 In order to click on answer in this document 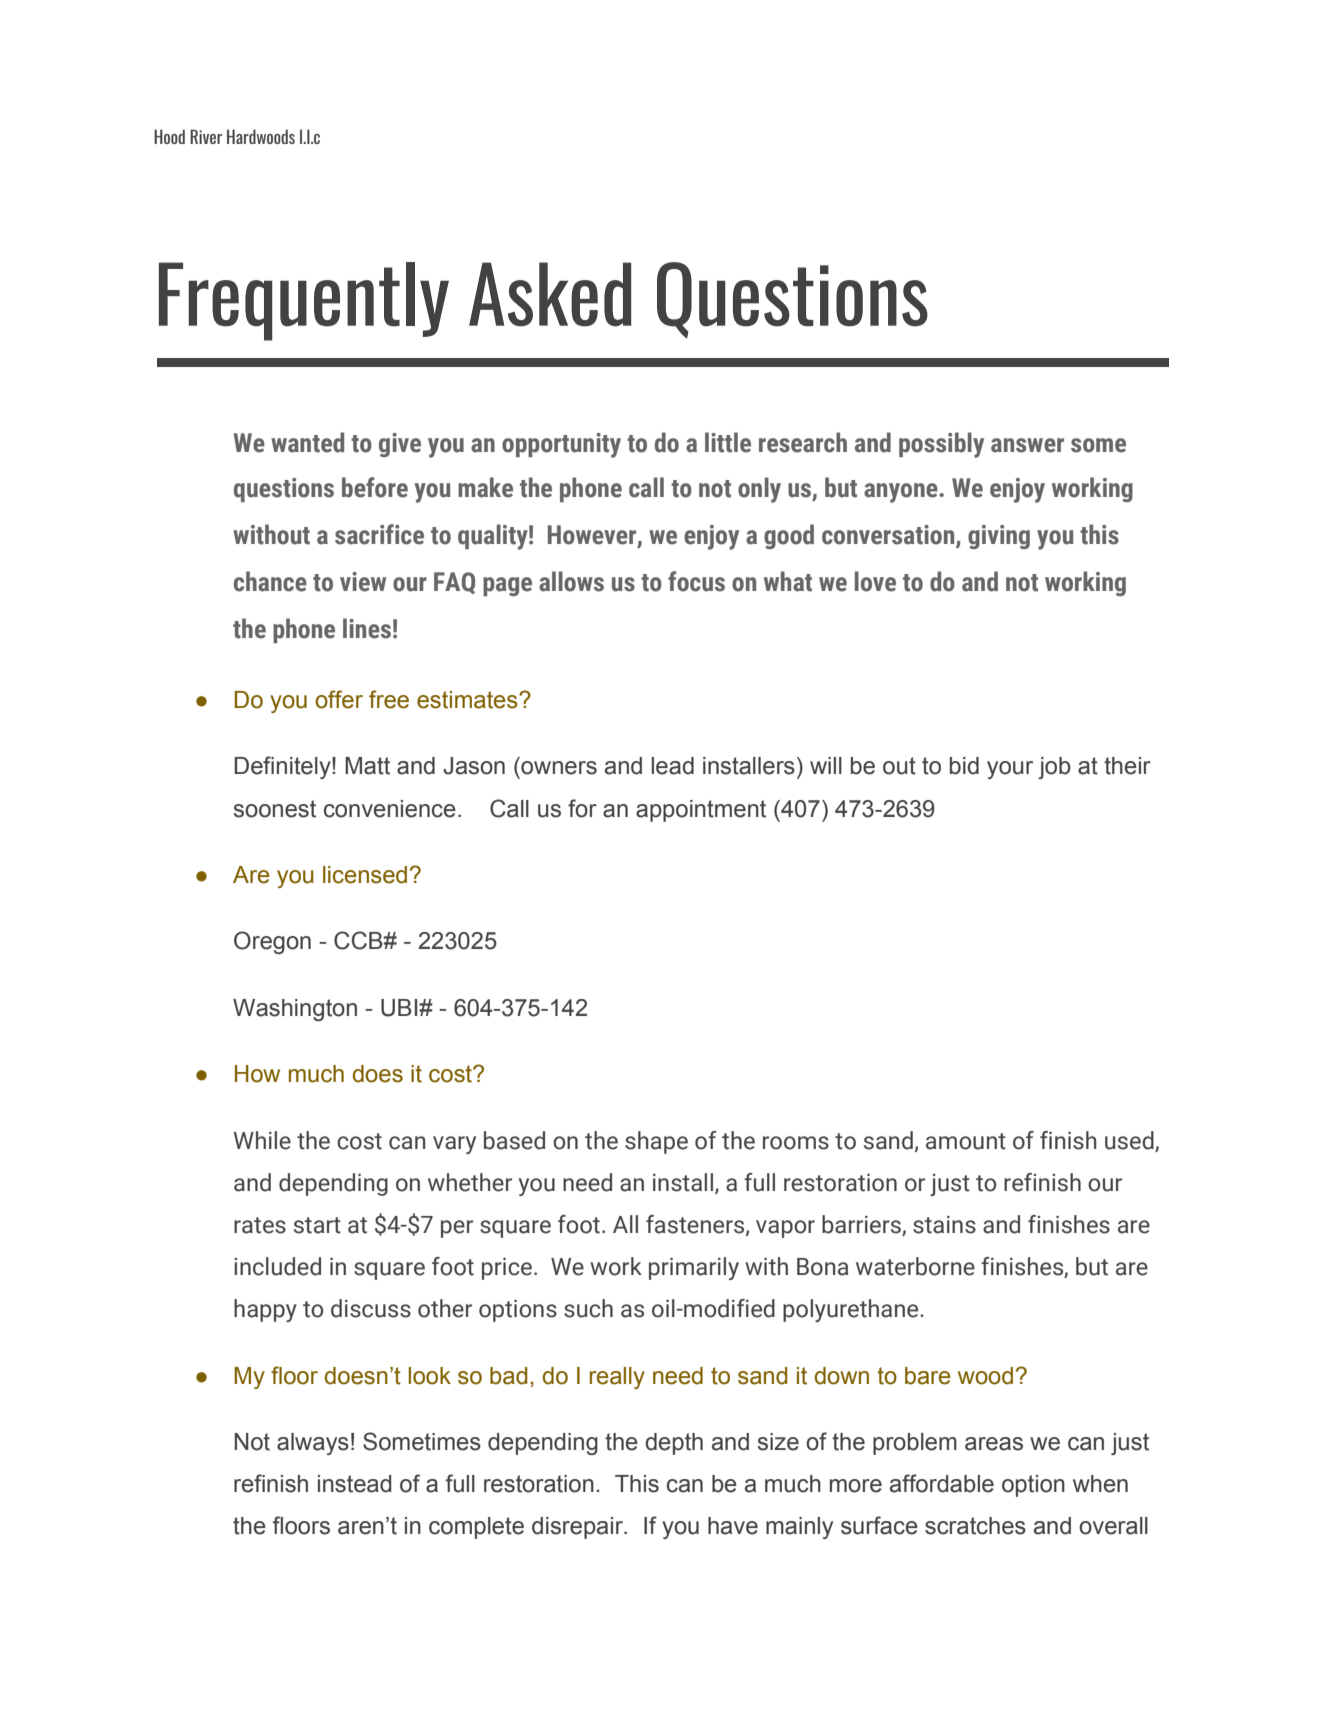, I will do `click(1027, 445)`.
